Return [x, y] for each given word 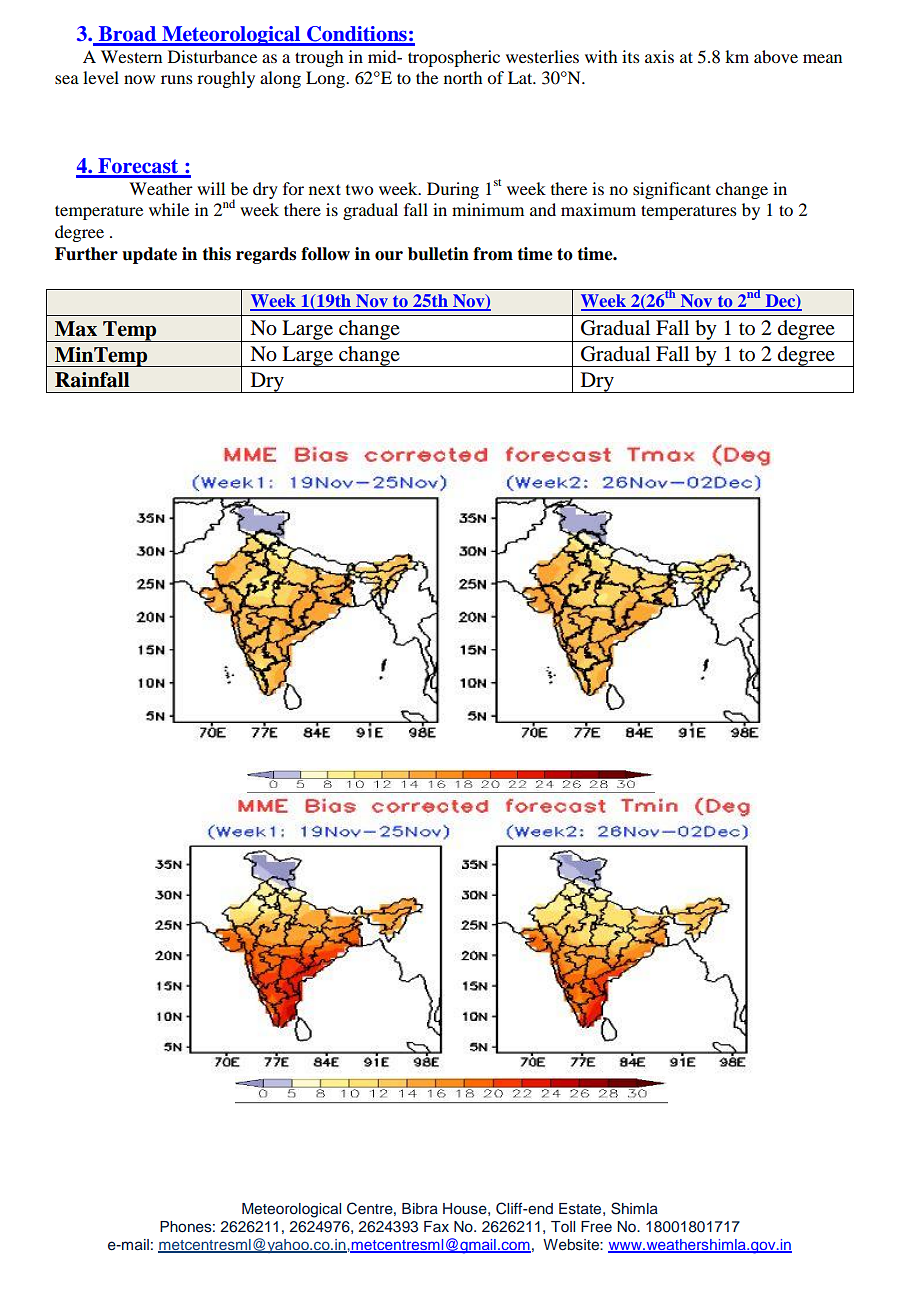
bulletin [438, 254]
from [493, 254]
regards [266, 255]
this [216, 254]
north [463, 77]
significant [672, 190]
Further [86, 254]
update [149, 255]
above [776, 56]
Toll [563, 1226]
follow [325, 254]
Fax [436, 1226]
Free [596, 1226]
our [389, 256]
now [139, 79]
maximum [598, 209]
